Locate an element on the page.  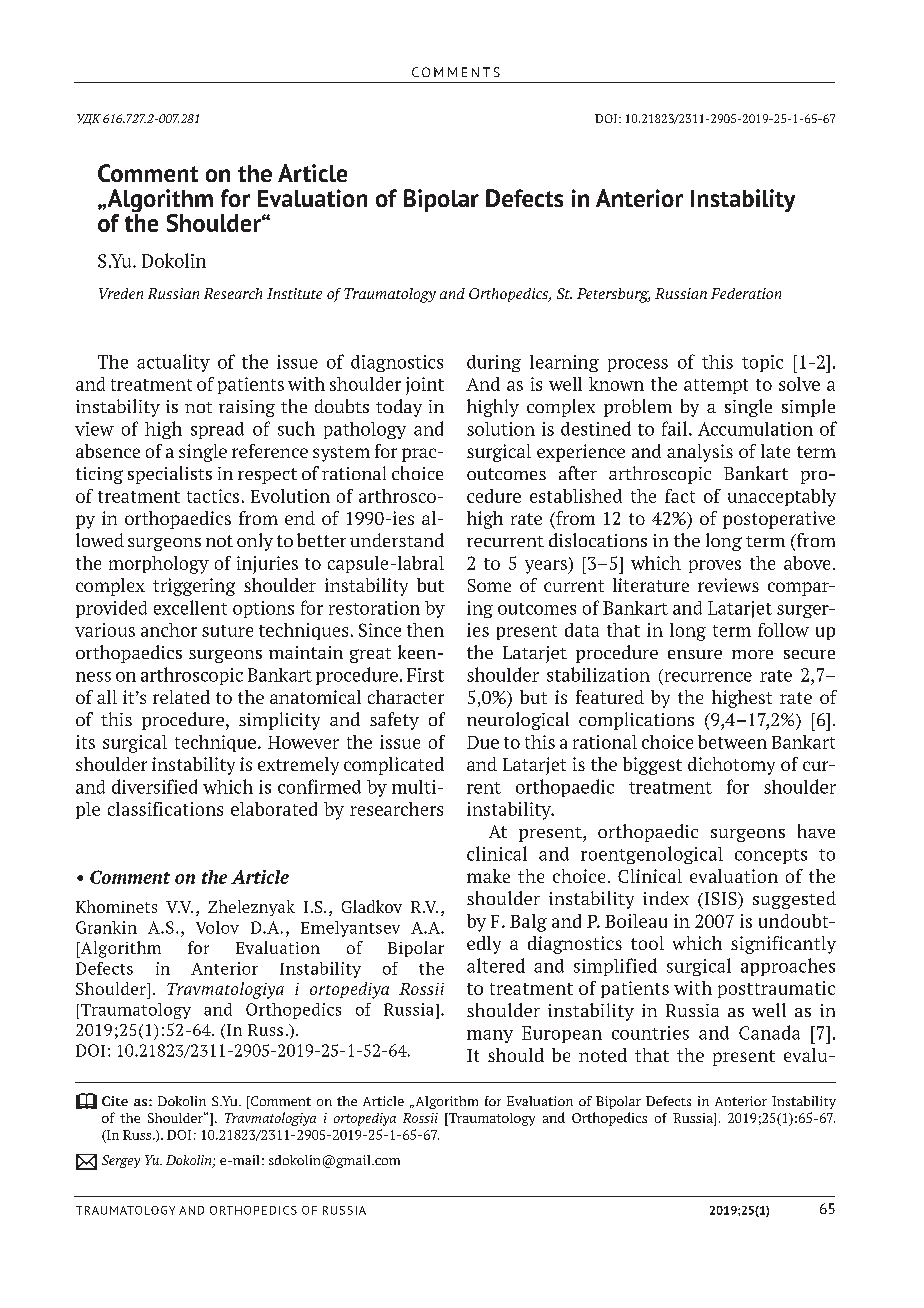
Due is located at coordinates (483, 742).
